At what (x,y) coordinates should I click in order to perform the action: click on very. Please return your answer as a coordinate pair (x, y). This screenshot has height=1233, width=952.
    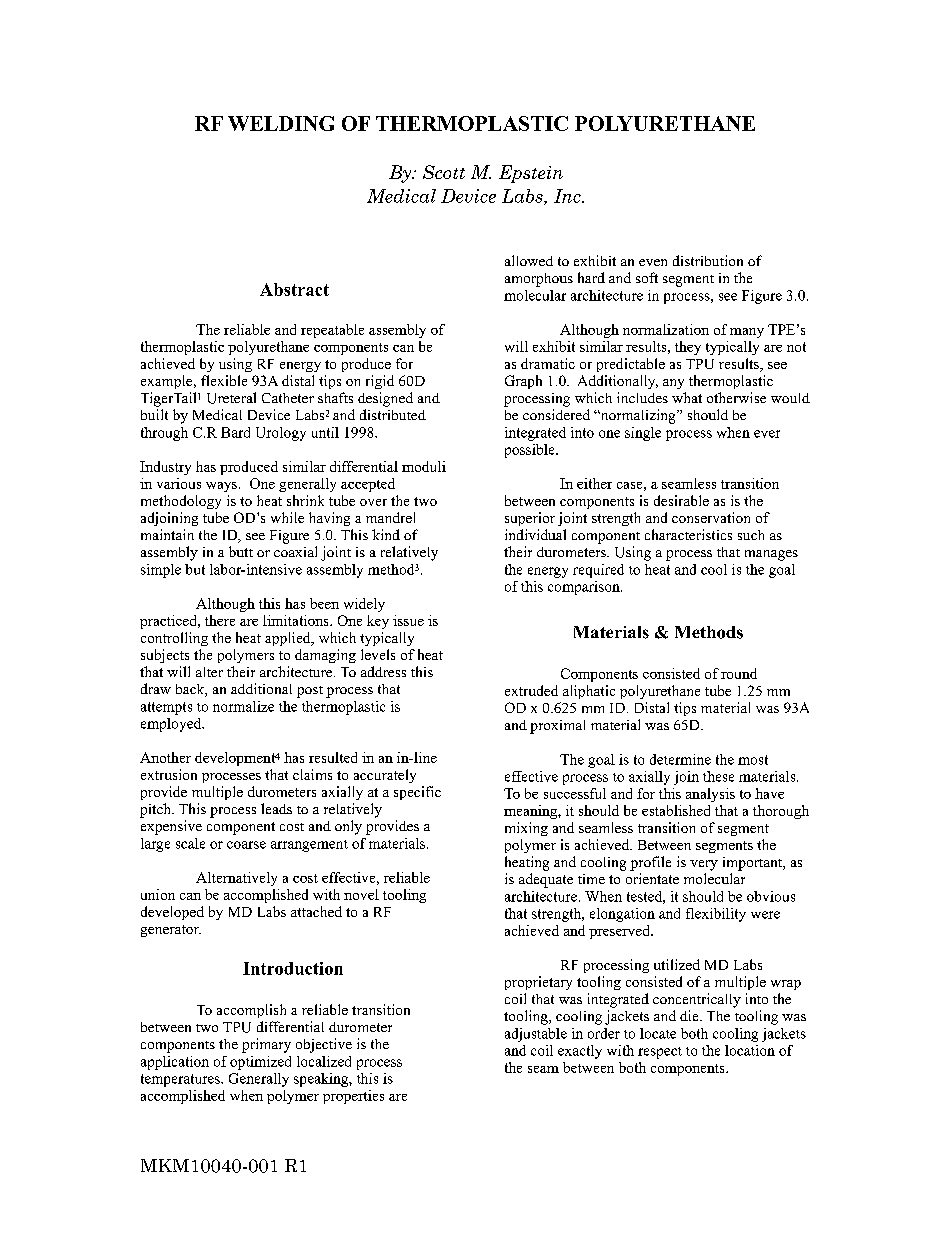
    Looking at the image, I should click on (704, 865).
